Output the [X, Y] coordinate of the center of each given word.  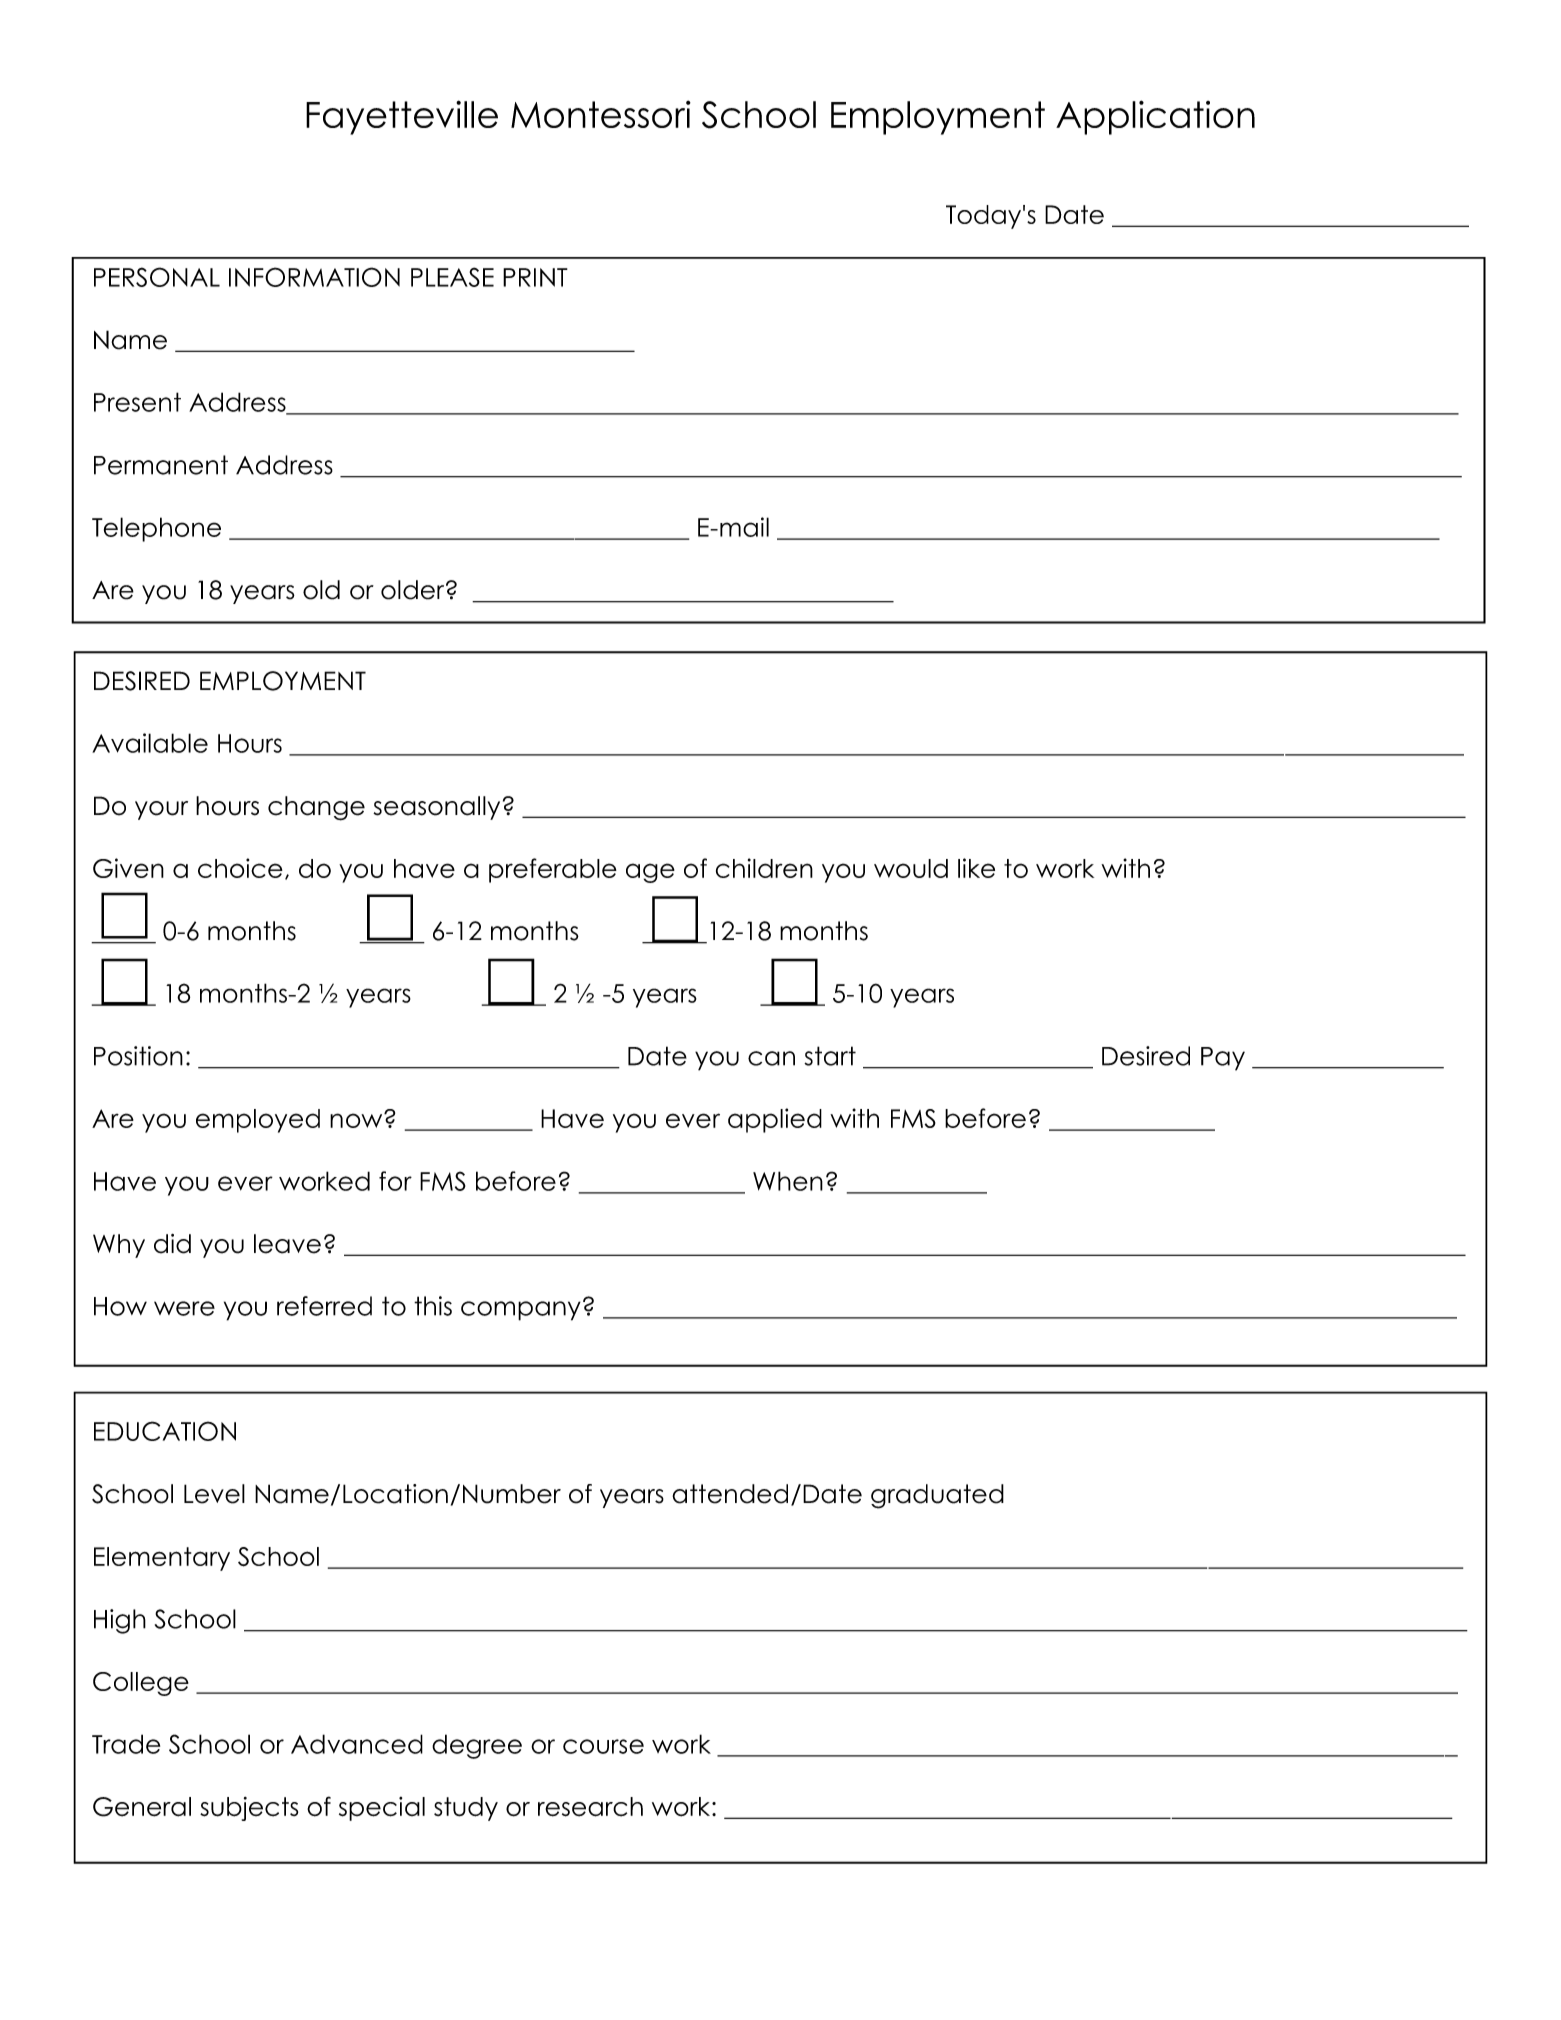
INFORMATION [314, 277]
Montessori [601, 114]
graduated [937, 1496]
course [603, 1746]
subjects [249, 1809]
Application [1155, 117]
